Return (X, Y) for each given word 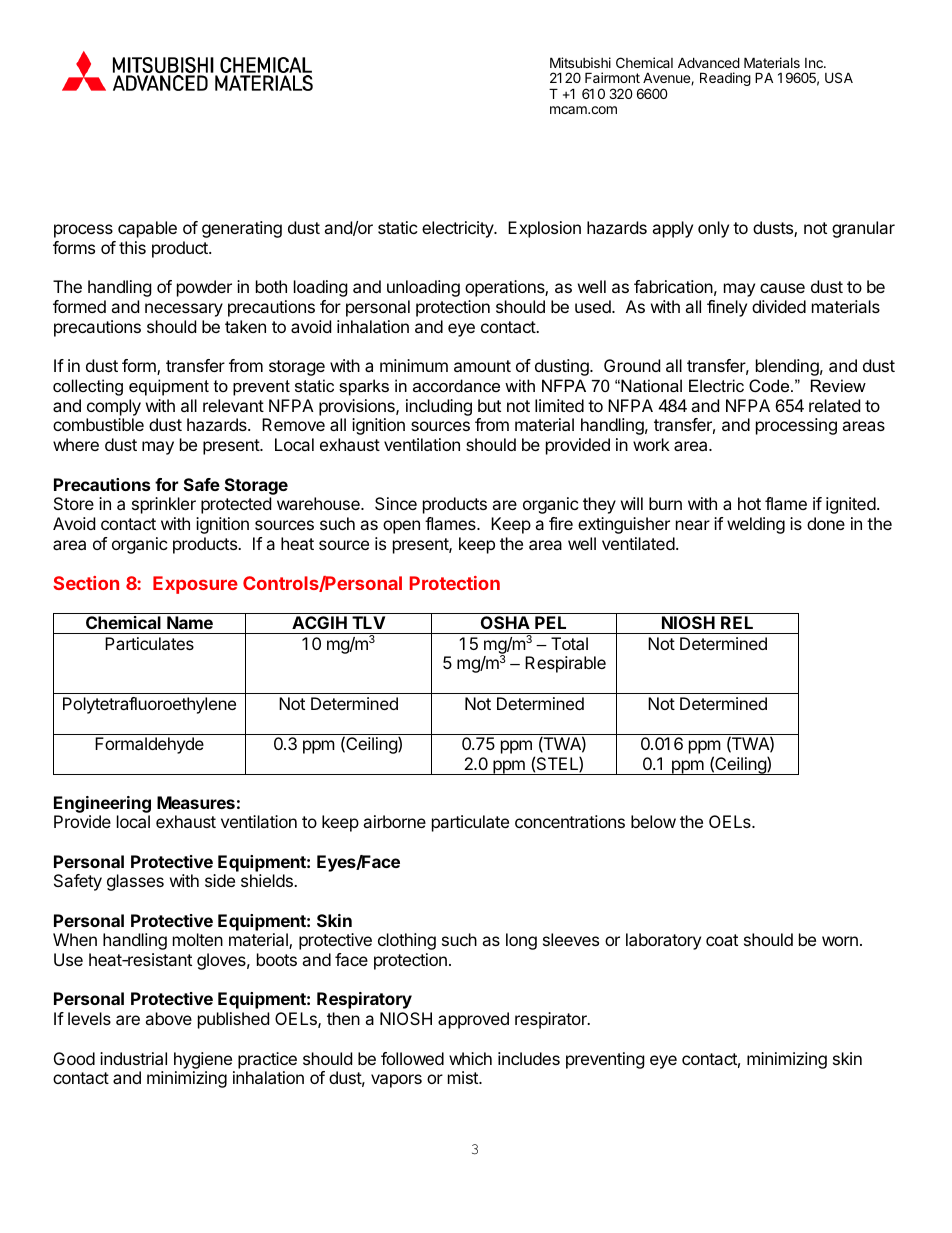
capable (147, 229)
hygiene (203, 1060)
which (470, 1058)
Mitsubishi (580, 62)
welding (756, 525)
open (401, 527)
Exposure (195, 585)
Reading (725, 79)
